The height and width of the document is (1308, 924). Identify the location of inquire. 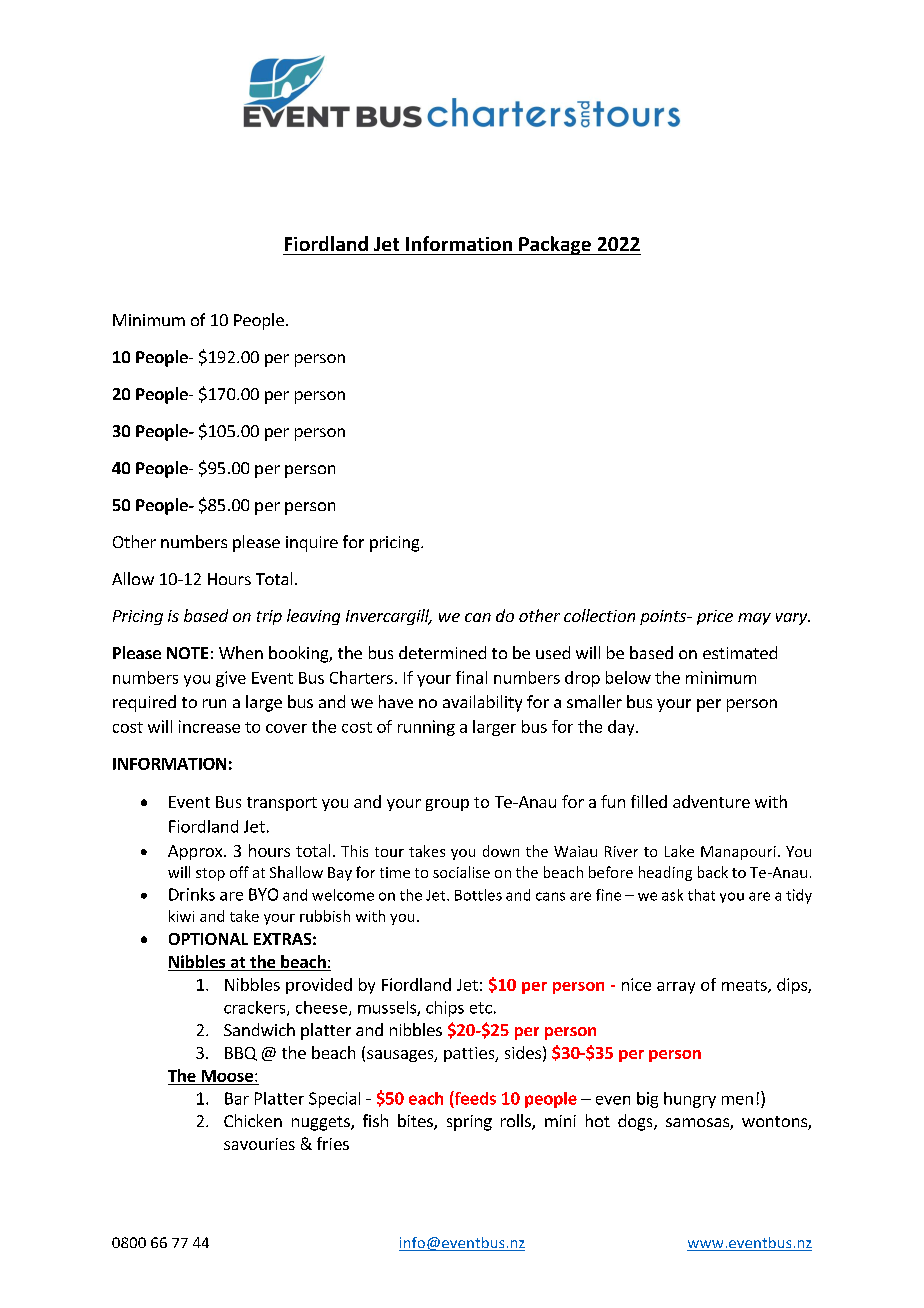
(312, 544).
